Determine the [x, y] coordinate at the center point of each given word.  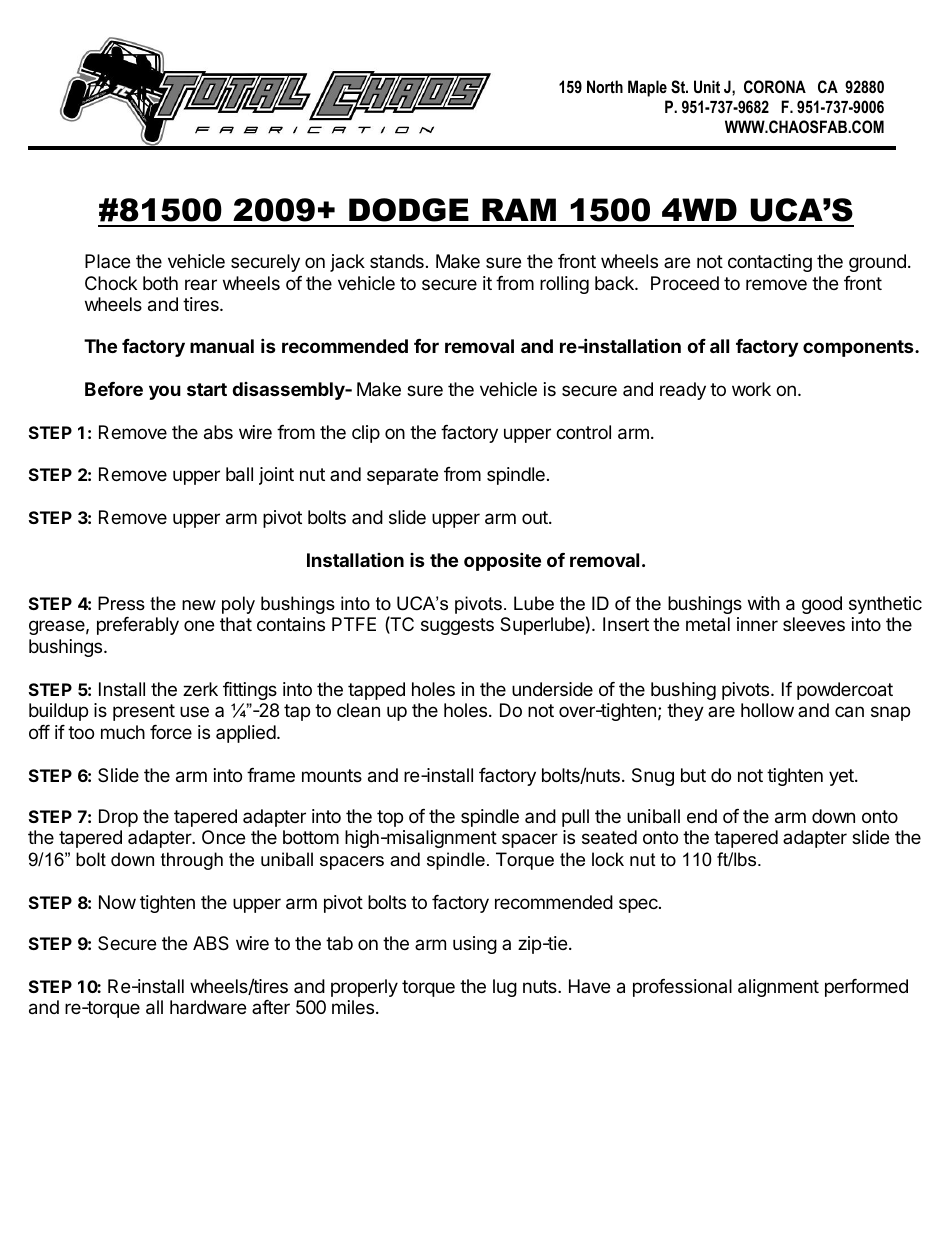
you [165, 392]
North [605, 86]
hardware [208, 1007]
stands [397, 261]
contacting [770, 263]
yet [842, 777]
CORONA [775, 86]
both [160, 283]
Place [107, 261]
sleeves [814, 624]
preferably [138, 626]
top [390, 818]
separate [402, 476]
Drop [118, 818]
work [751, 389]
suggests [457, 626]
